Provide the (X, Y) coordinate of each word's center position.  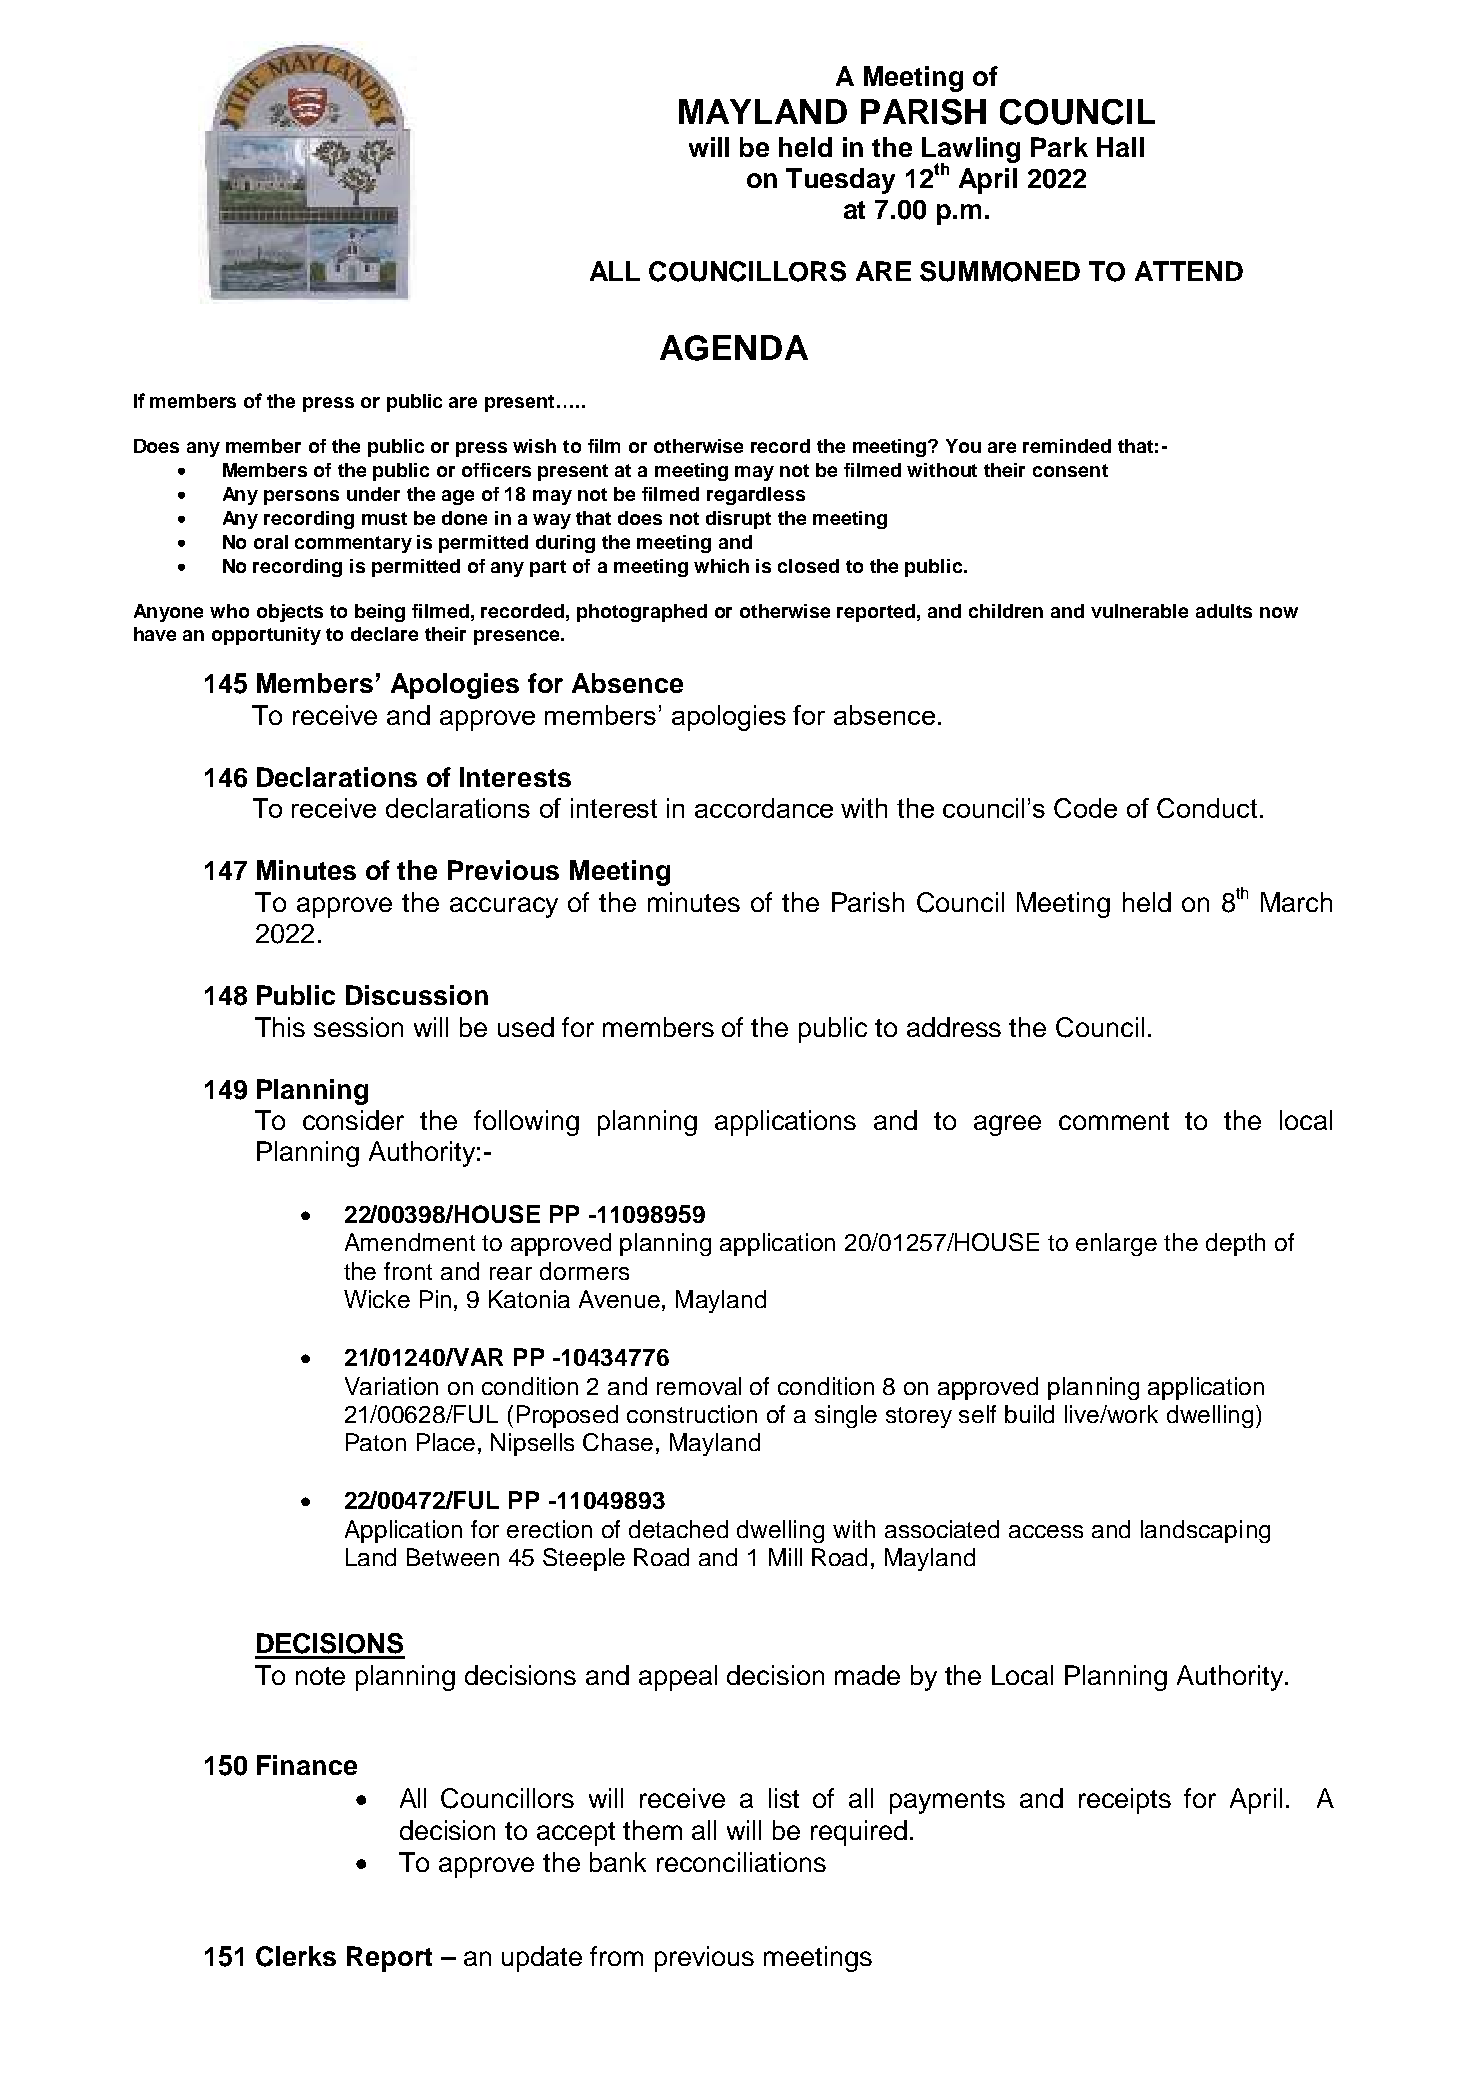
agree (1007, 1125)
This (280, 1027)
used (526, 1027)
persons (301, 497)
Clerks (296, 1956)
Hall (1120, 147)
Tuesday (840, 181)
